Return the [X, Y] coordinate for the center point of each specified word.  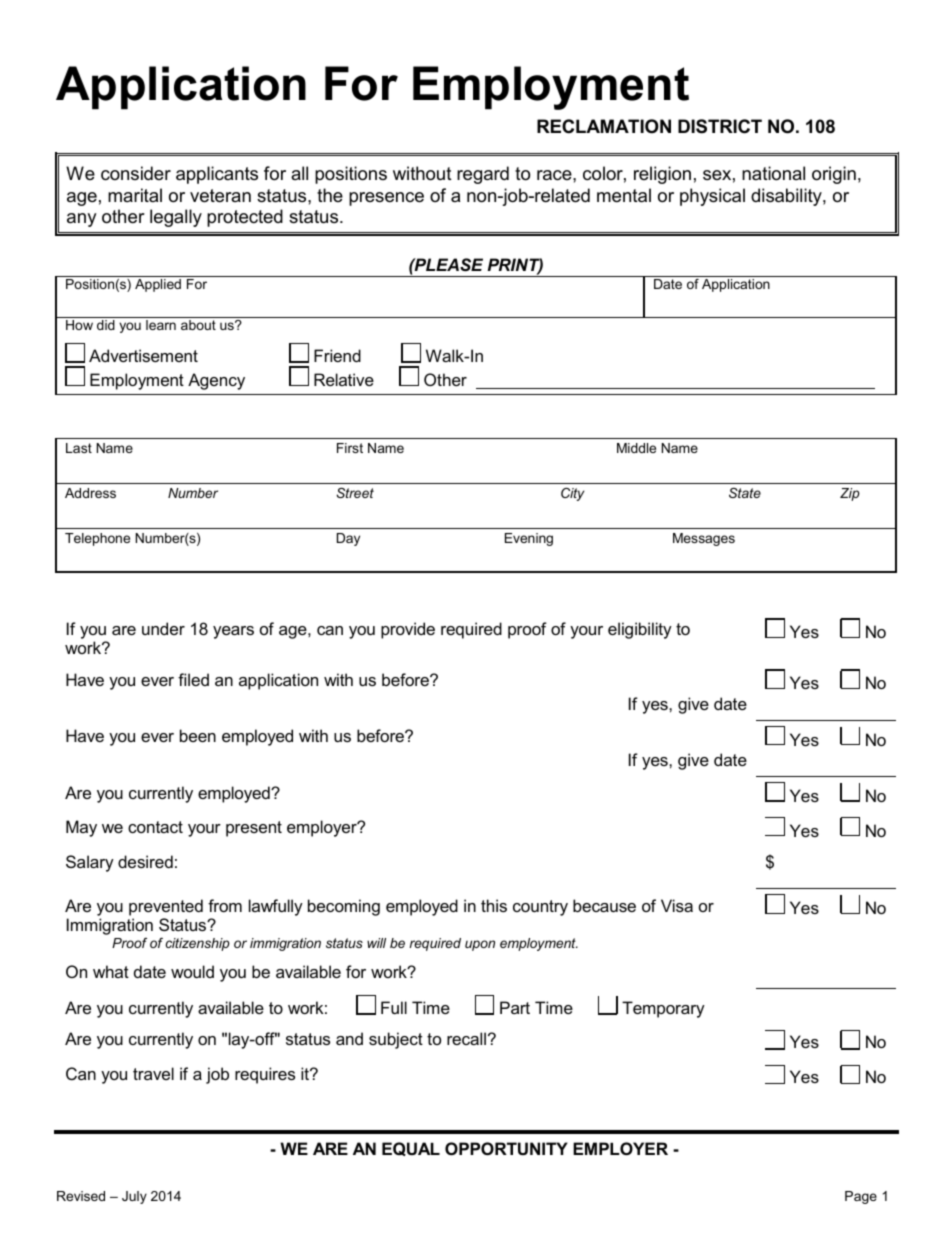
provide [408, 630]
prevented [166, 907]
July [134, 1197]
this [494, 905]
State [745, 493]
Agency [216, 381]
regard [483, 175]
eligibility [640, 630]
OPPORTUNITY [506, 1148]
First [350, 448]
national [773, 173]
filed [193, 679]
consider [136, 173]
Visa [677, 905]
